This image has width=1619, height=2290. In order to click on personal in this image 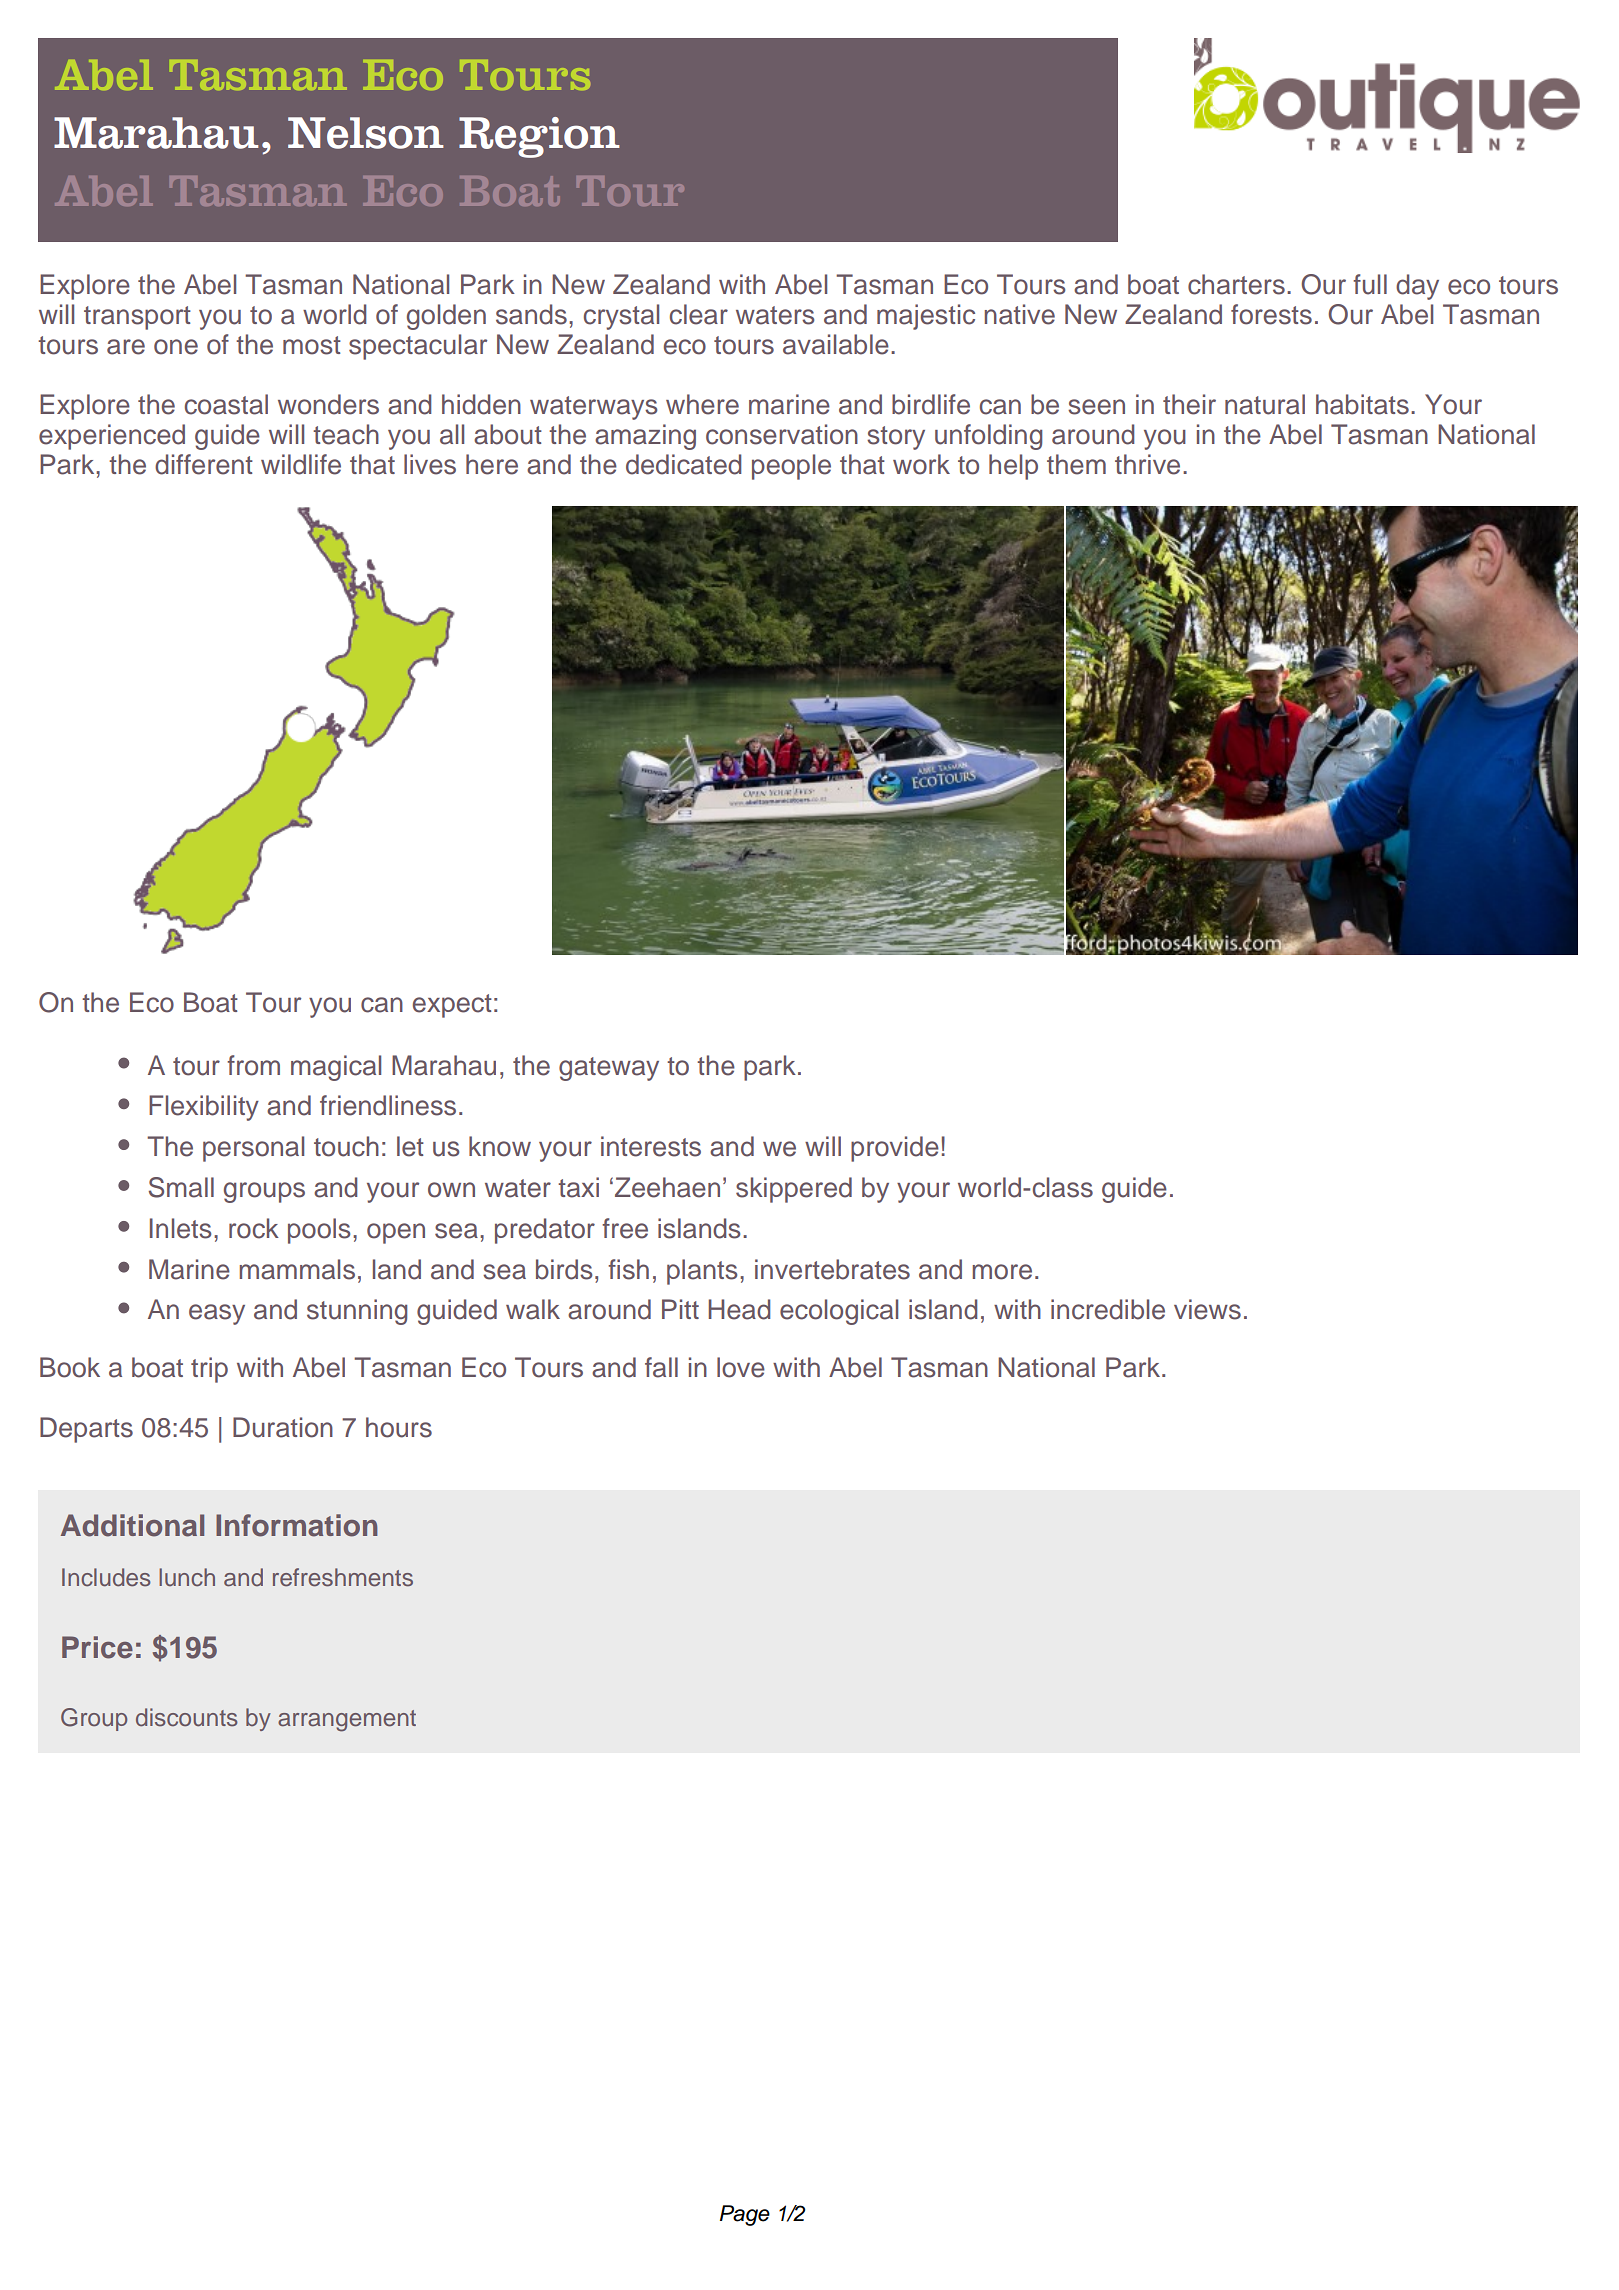, I will do `click(253, 1149)`.
